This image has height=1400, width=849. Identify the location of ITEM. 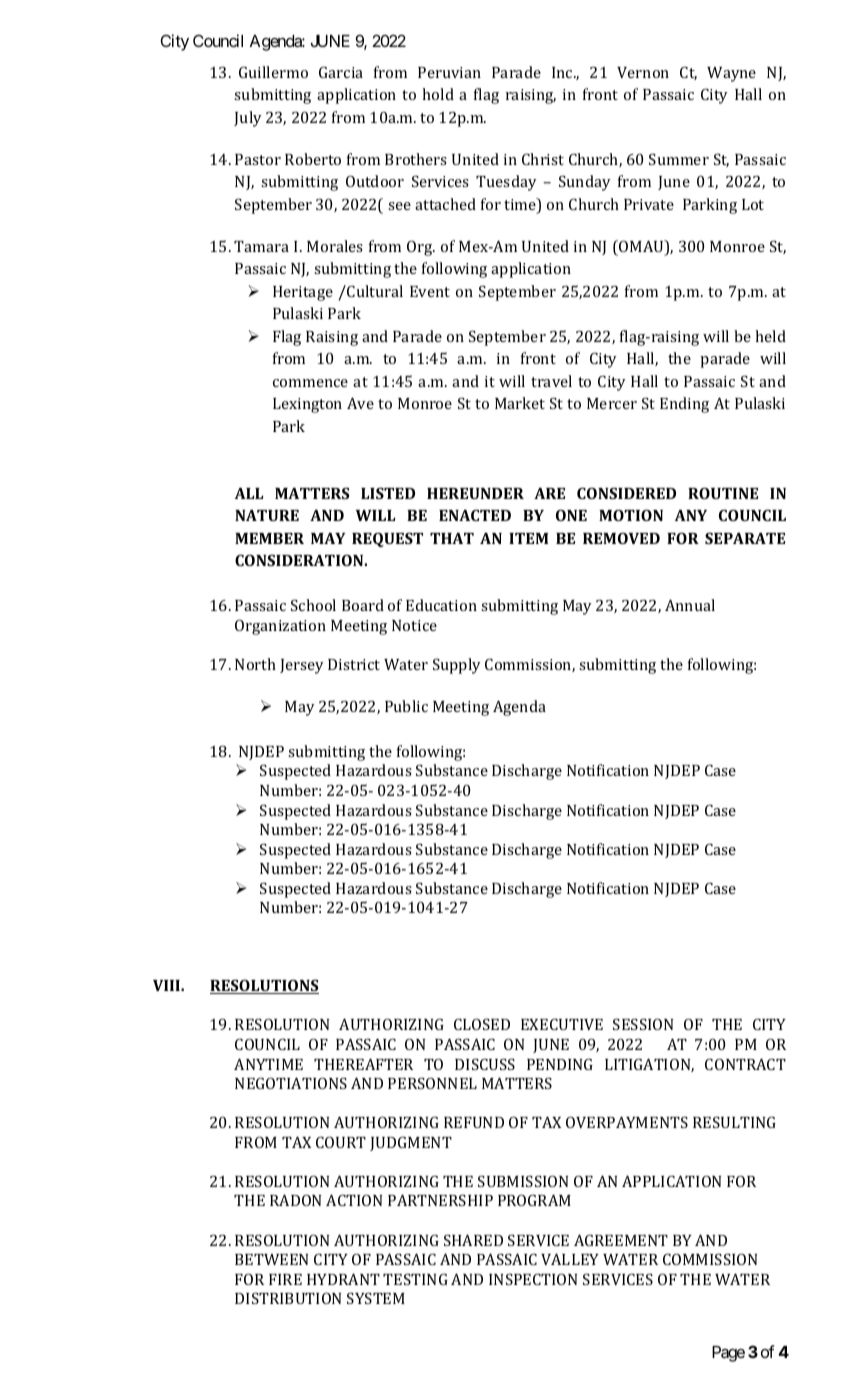
(528, 538).
